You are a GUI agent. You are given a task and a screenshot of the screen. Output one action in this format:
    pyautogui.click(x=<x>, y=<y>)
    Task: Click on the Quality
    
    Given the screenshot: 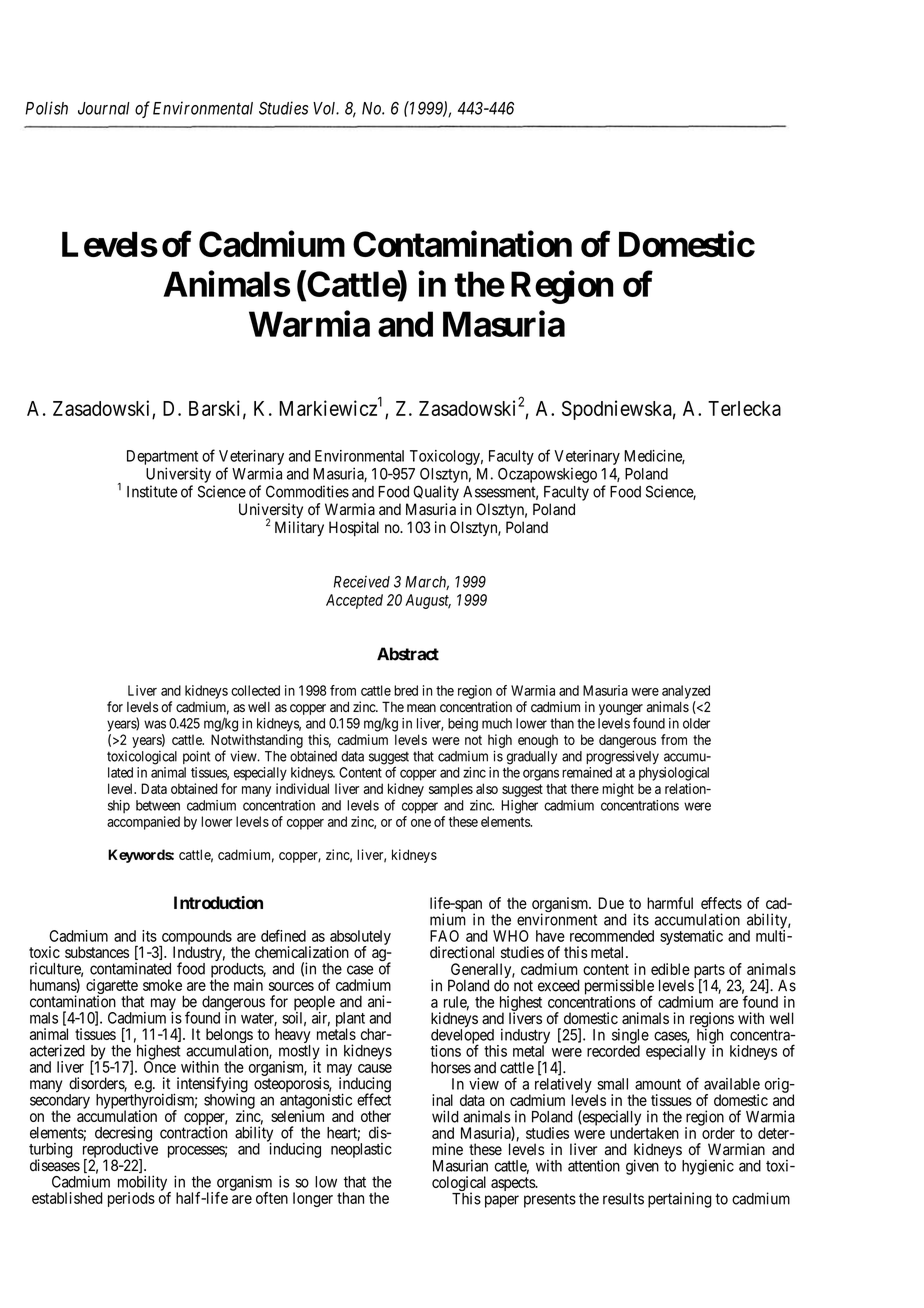 What is the action you would take?
    pyautogui.click(x=436, y=493)
